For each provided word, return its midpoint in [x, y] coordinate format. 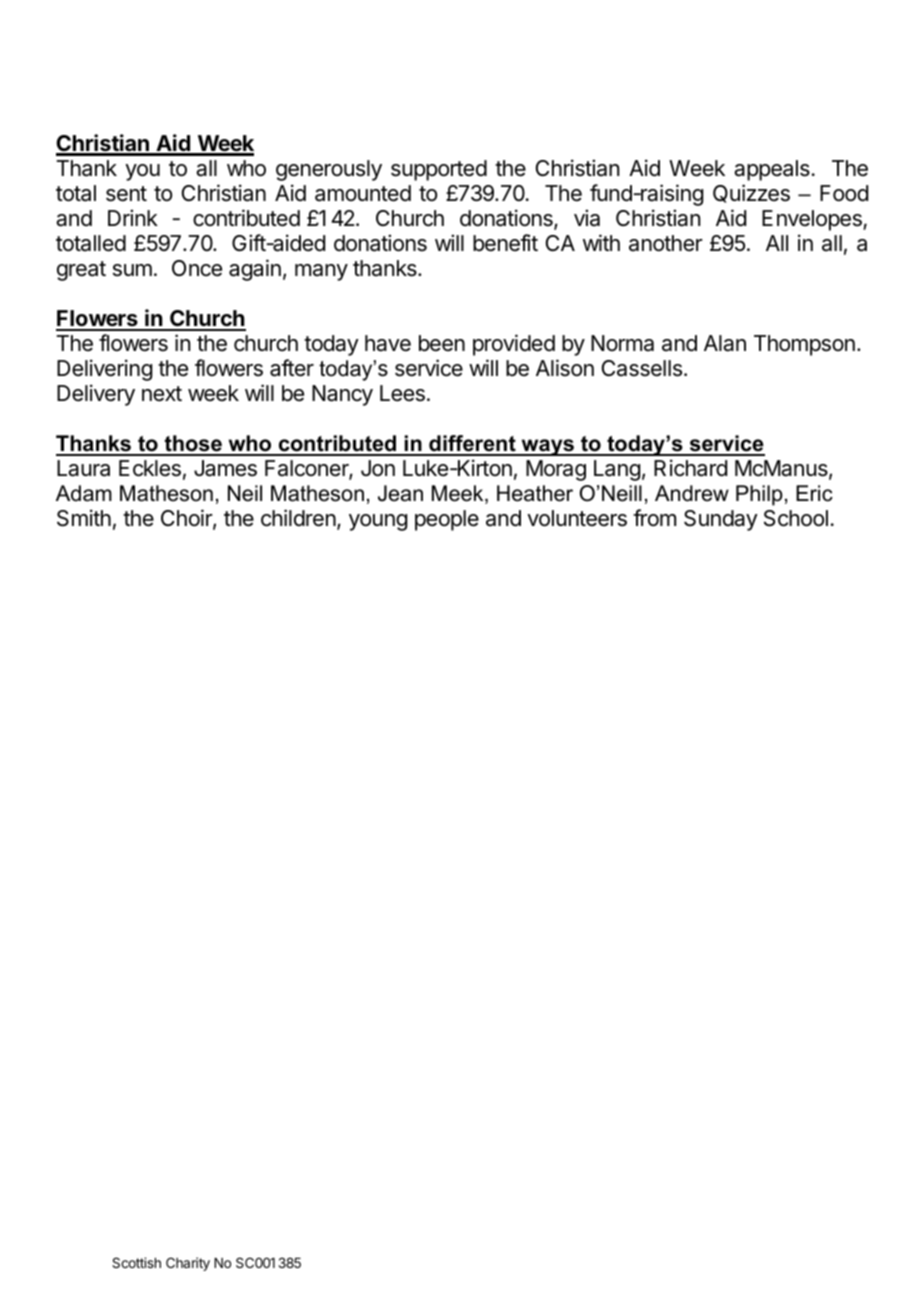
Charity [188, 1264]
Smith [84, 518]
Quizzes [751, 193]
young [378, 522]
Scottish [136, 1262]
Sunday [721, 520]
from [654, 518]
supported [439, 170]
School [796, 518]
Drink [133, 217]
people [447, 520]
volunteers [577, 518]
